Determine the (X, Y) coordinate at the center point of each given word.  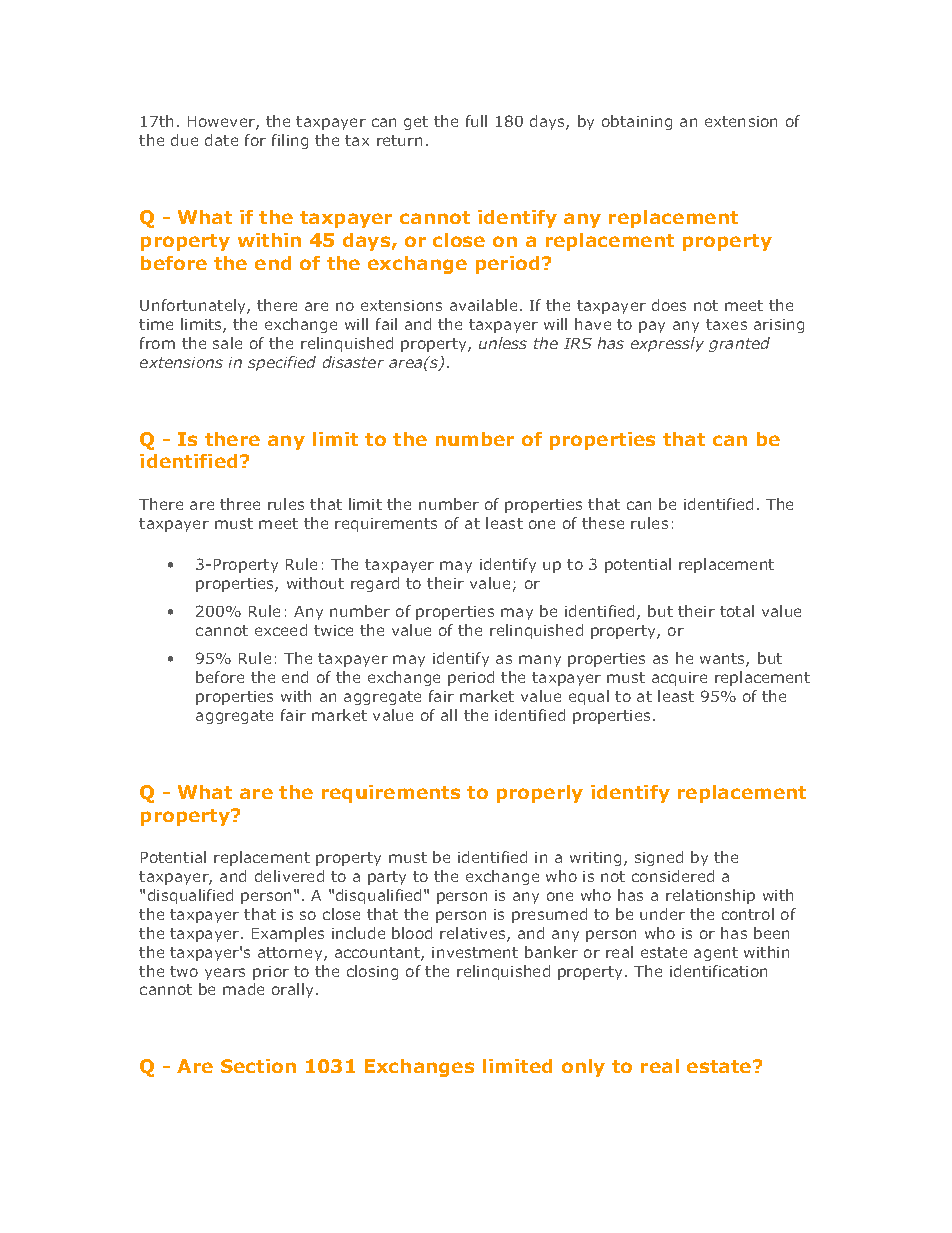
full (476, 121)
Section (258, 1066)
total (737, 611)
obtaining (637, 122)
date (221, 140)
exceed (281, 630)
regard (375, 584)
